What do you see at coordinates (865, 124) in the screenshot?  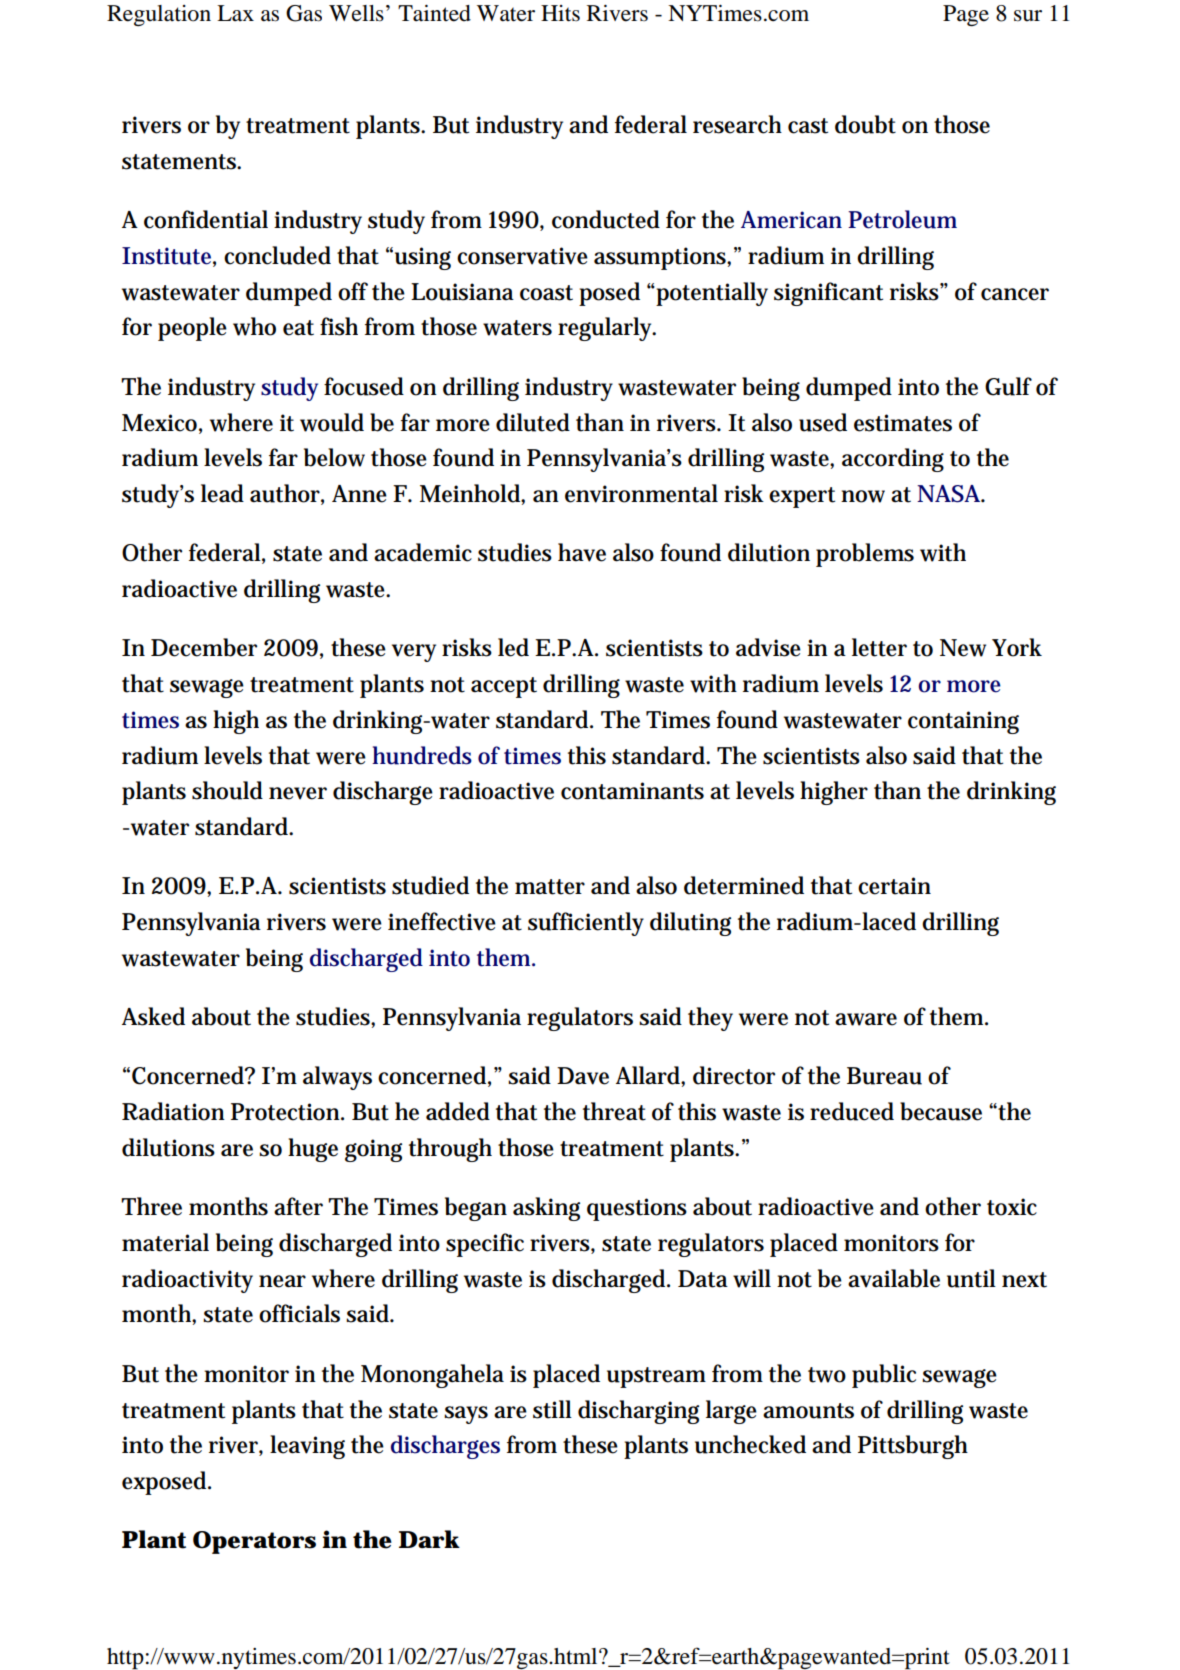 I see `doubt` at bounding box center [865, 124].
